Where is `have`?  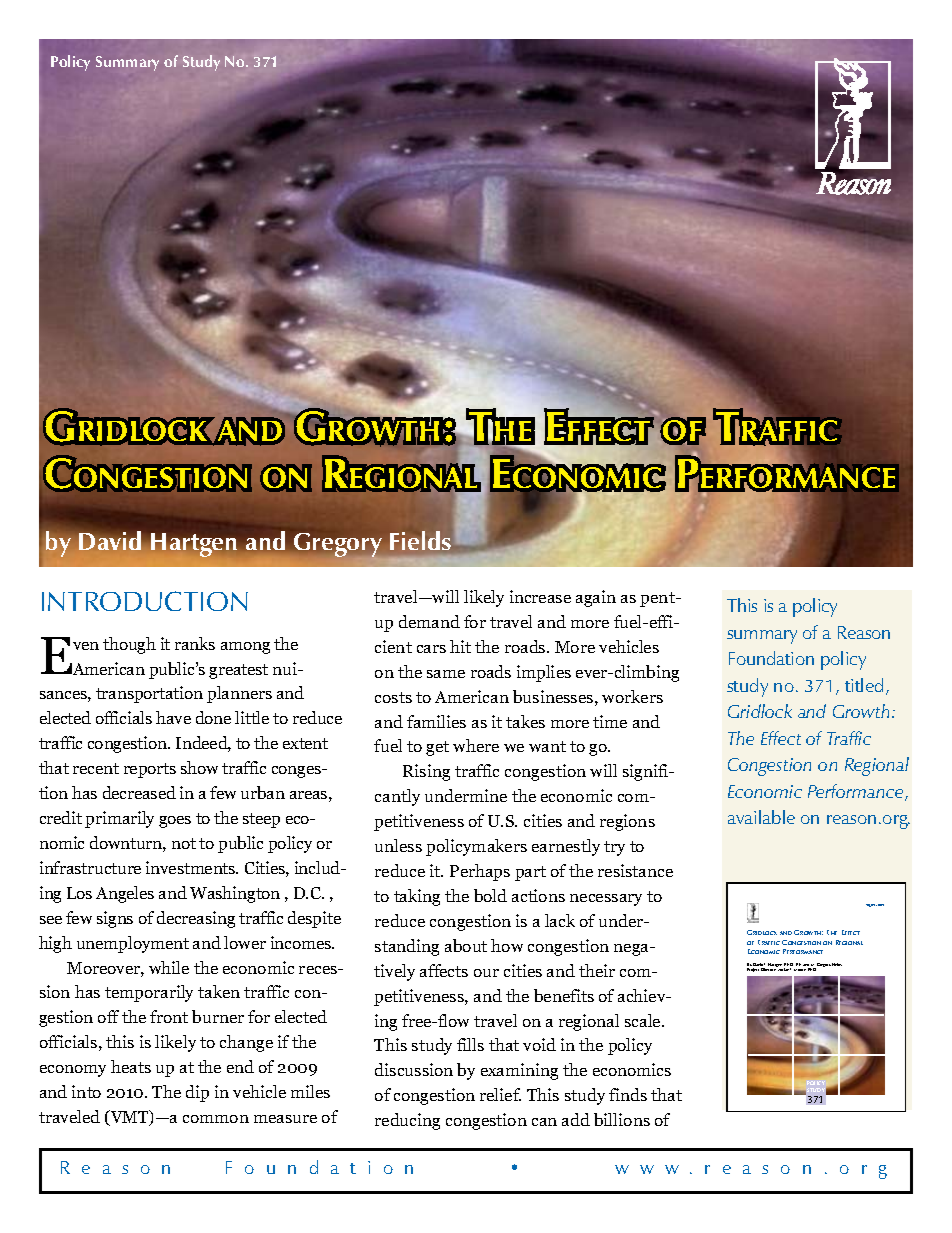 have is located at coordinates (173, 717).
